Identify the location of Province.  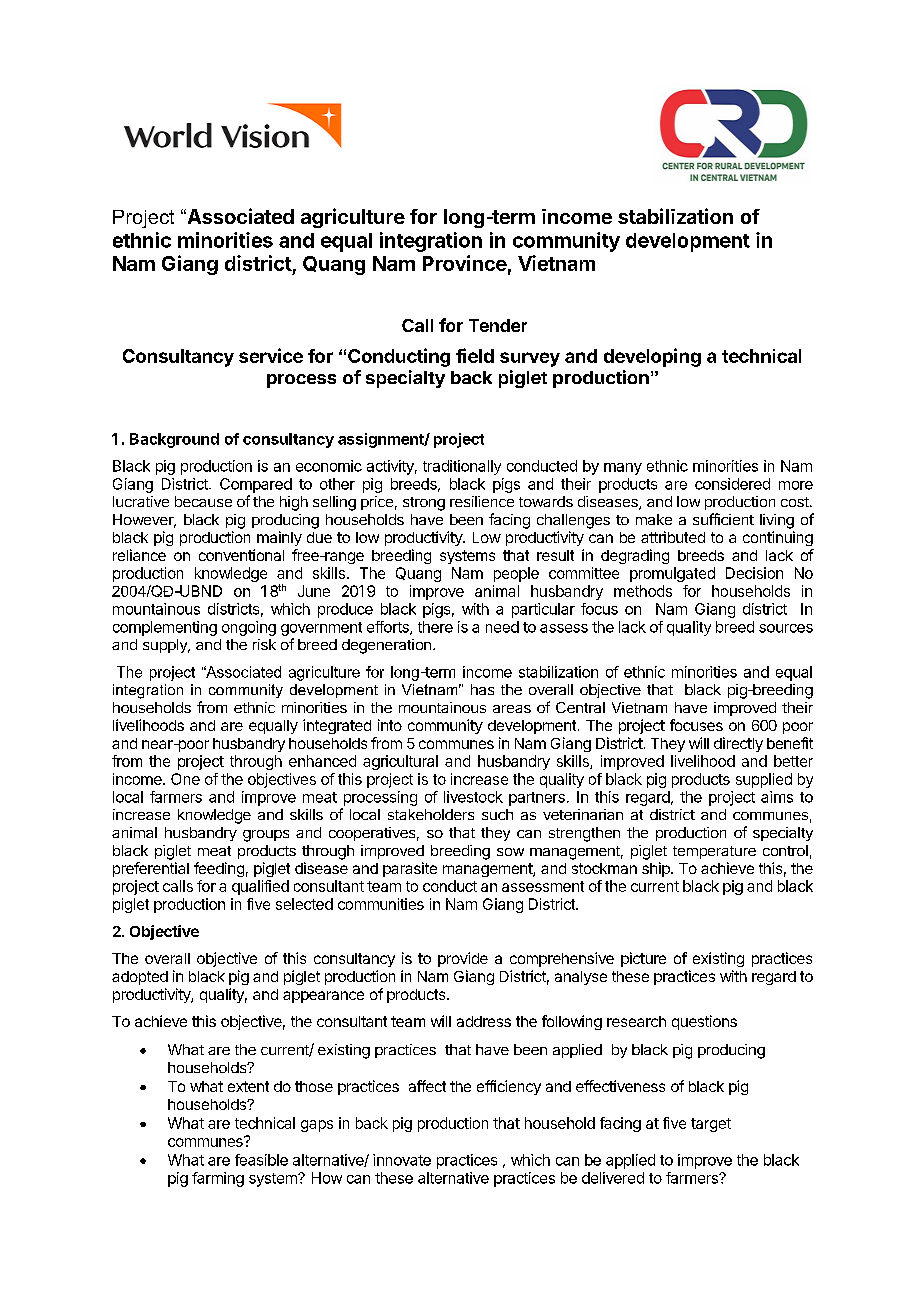
(465, 263).
